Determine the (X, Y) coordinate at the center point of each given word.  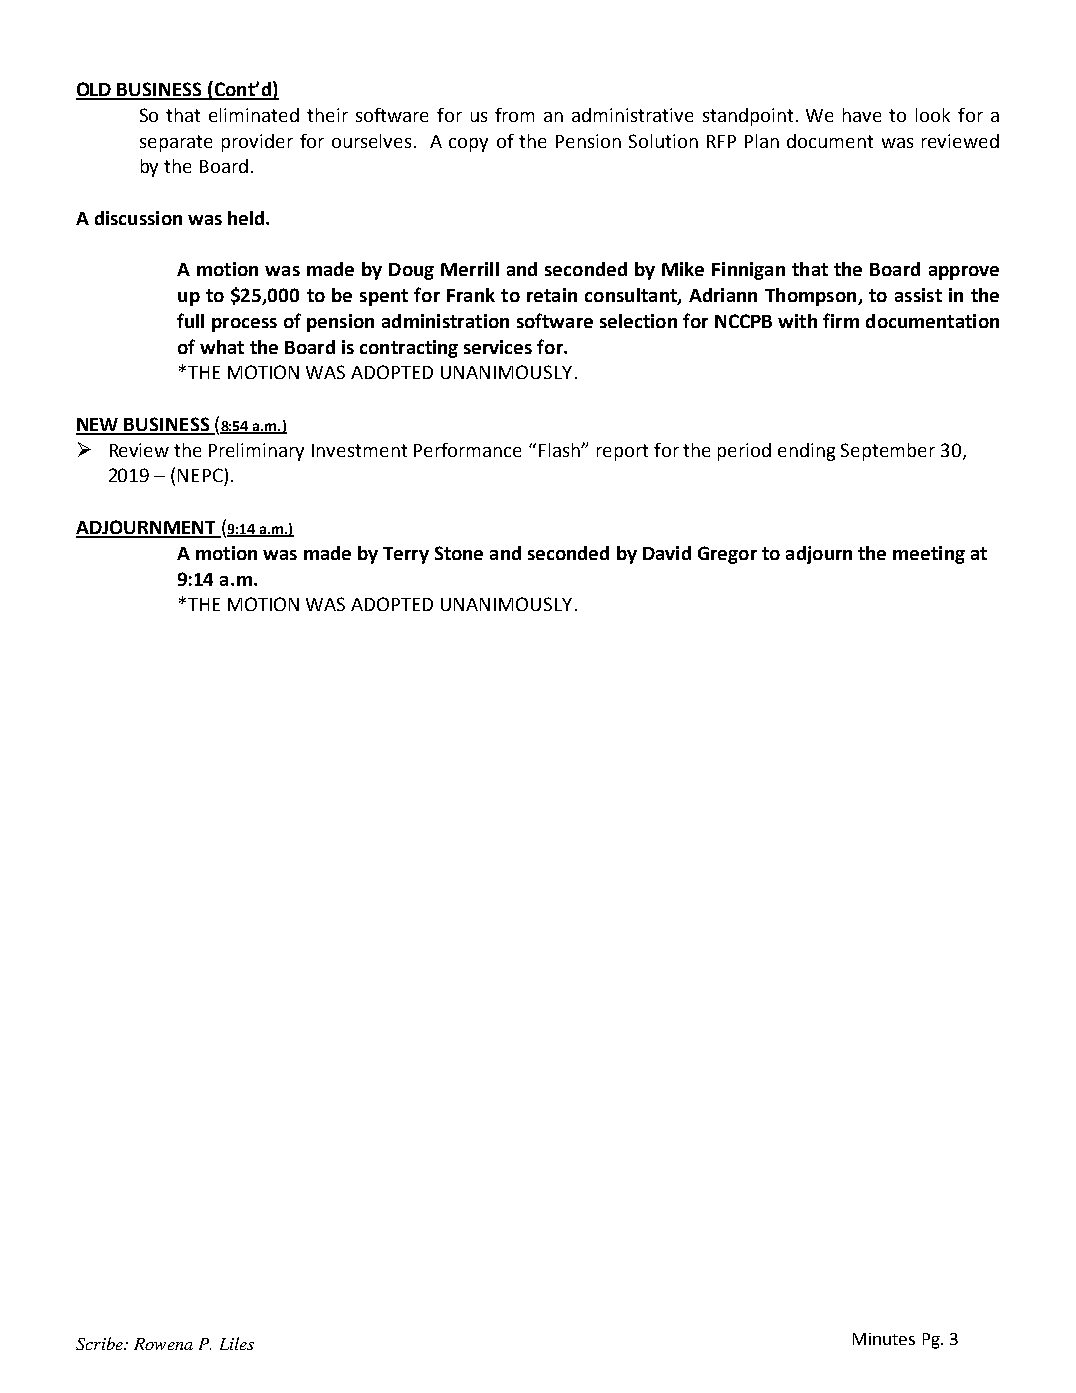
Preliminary (256, 452)
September (888, 452)
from (514, 115)
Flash (560, 450)
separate (176, 143)
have (862, 115)
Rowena (163, 1344)
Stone (459, 553)
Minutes (884, 1339)
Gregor (727, 555)
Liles (237, 1343)
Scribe (100, 1343)
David (667, 553)
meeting (929, 555)
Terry (406, 555)
